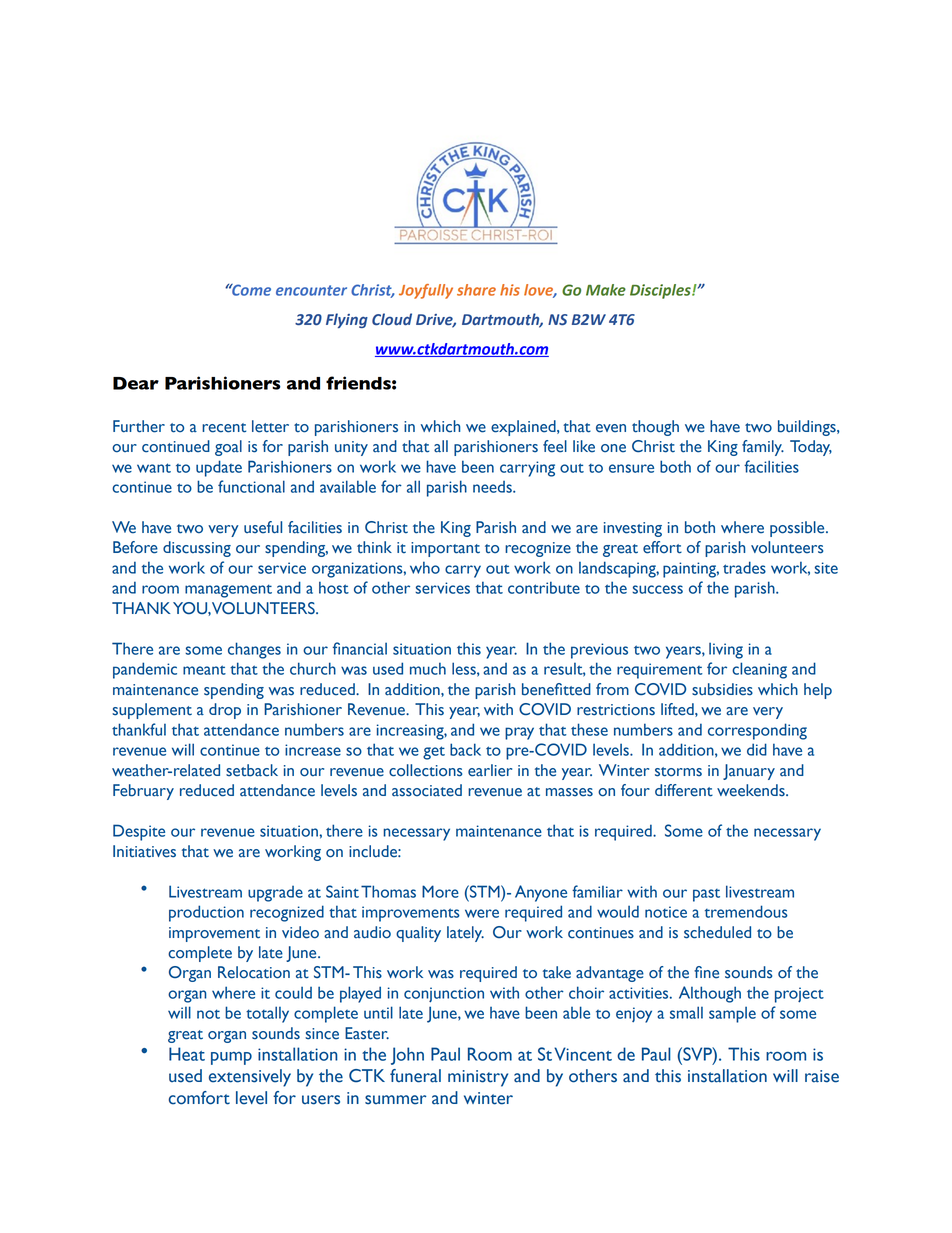  I want to click on Disciples, so click(661, 291).
